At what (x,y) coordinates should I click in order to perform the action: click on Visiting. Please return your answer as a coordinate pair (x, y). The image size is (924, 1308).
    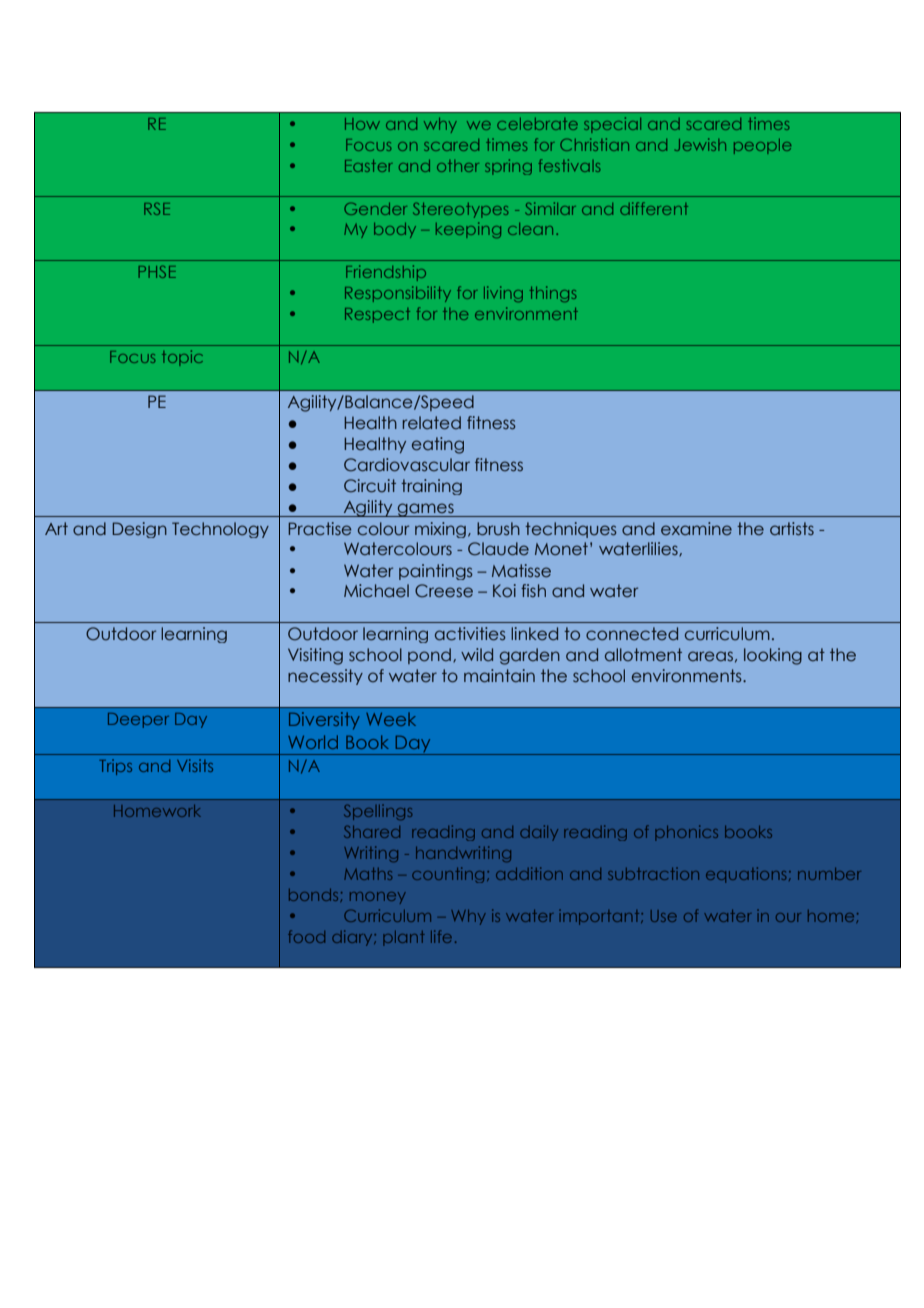
    Looking at the image, I should click on (315, 656).
